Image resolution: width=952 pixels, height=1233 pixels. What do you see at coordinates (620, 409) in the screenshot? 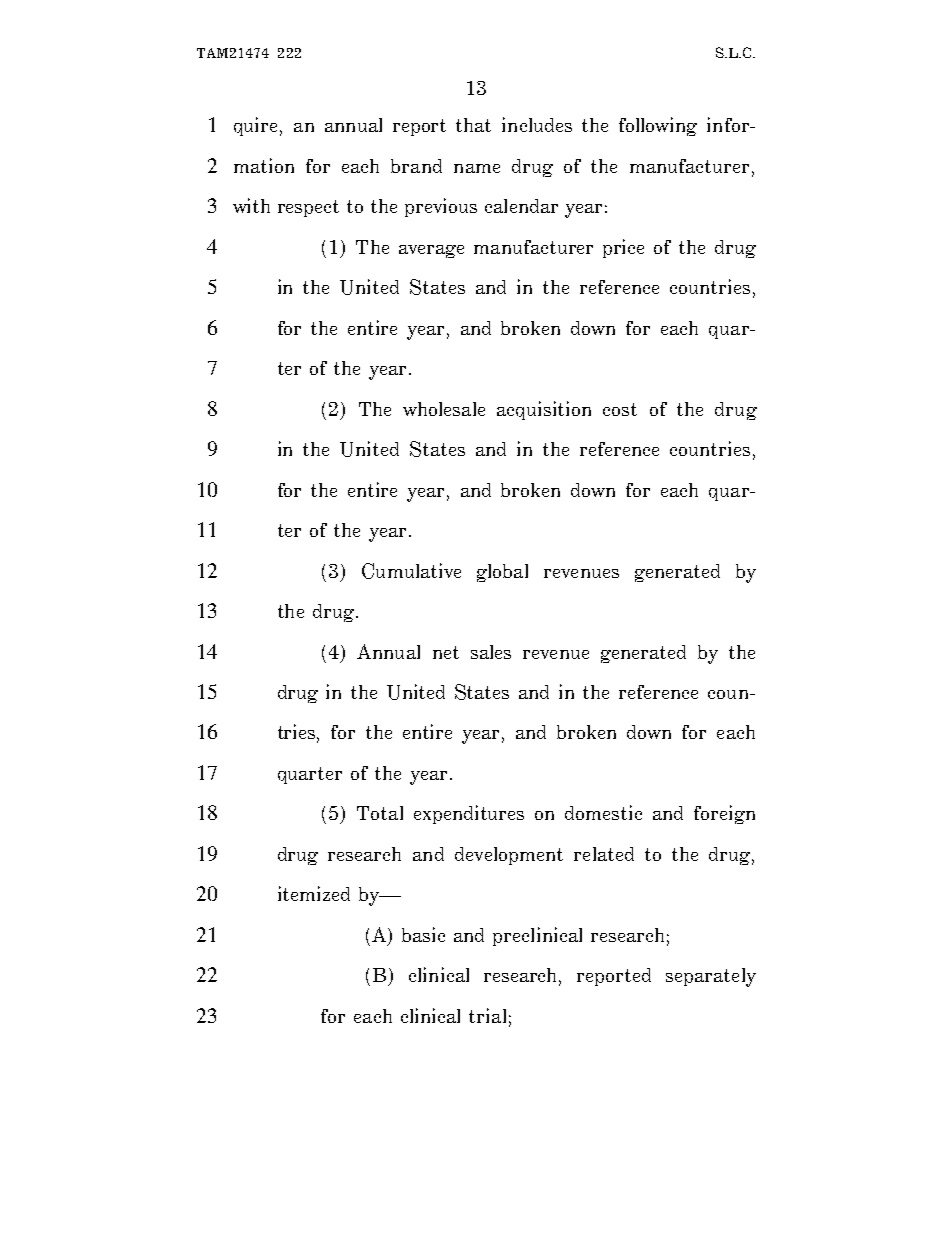
I see `cost` at bounding box center [620, 409].
